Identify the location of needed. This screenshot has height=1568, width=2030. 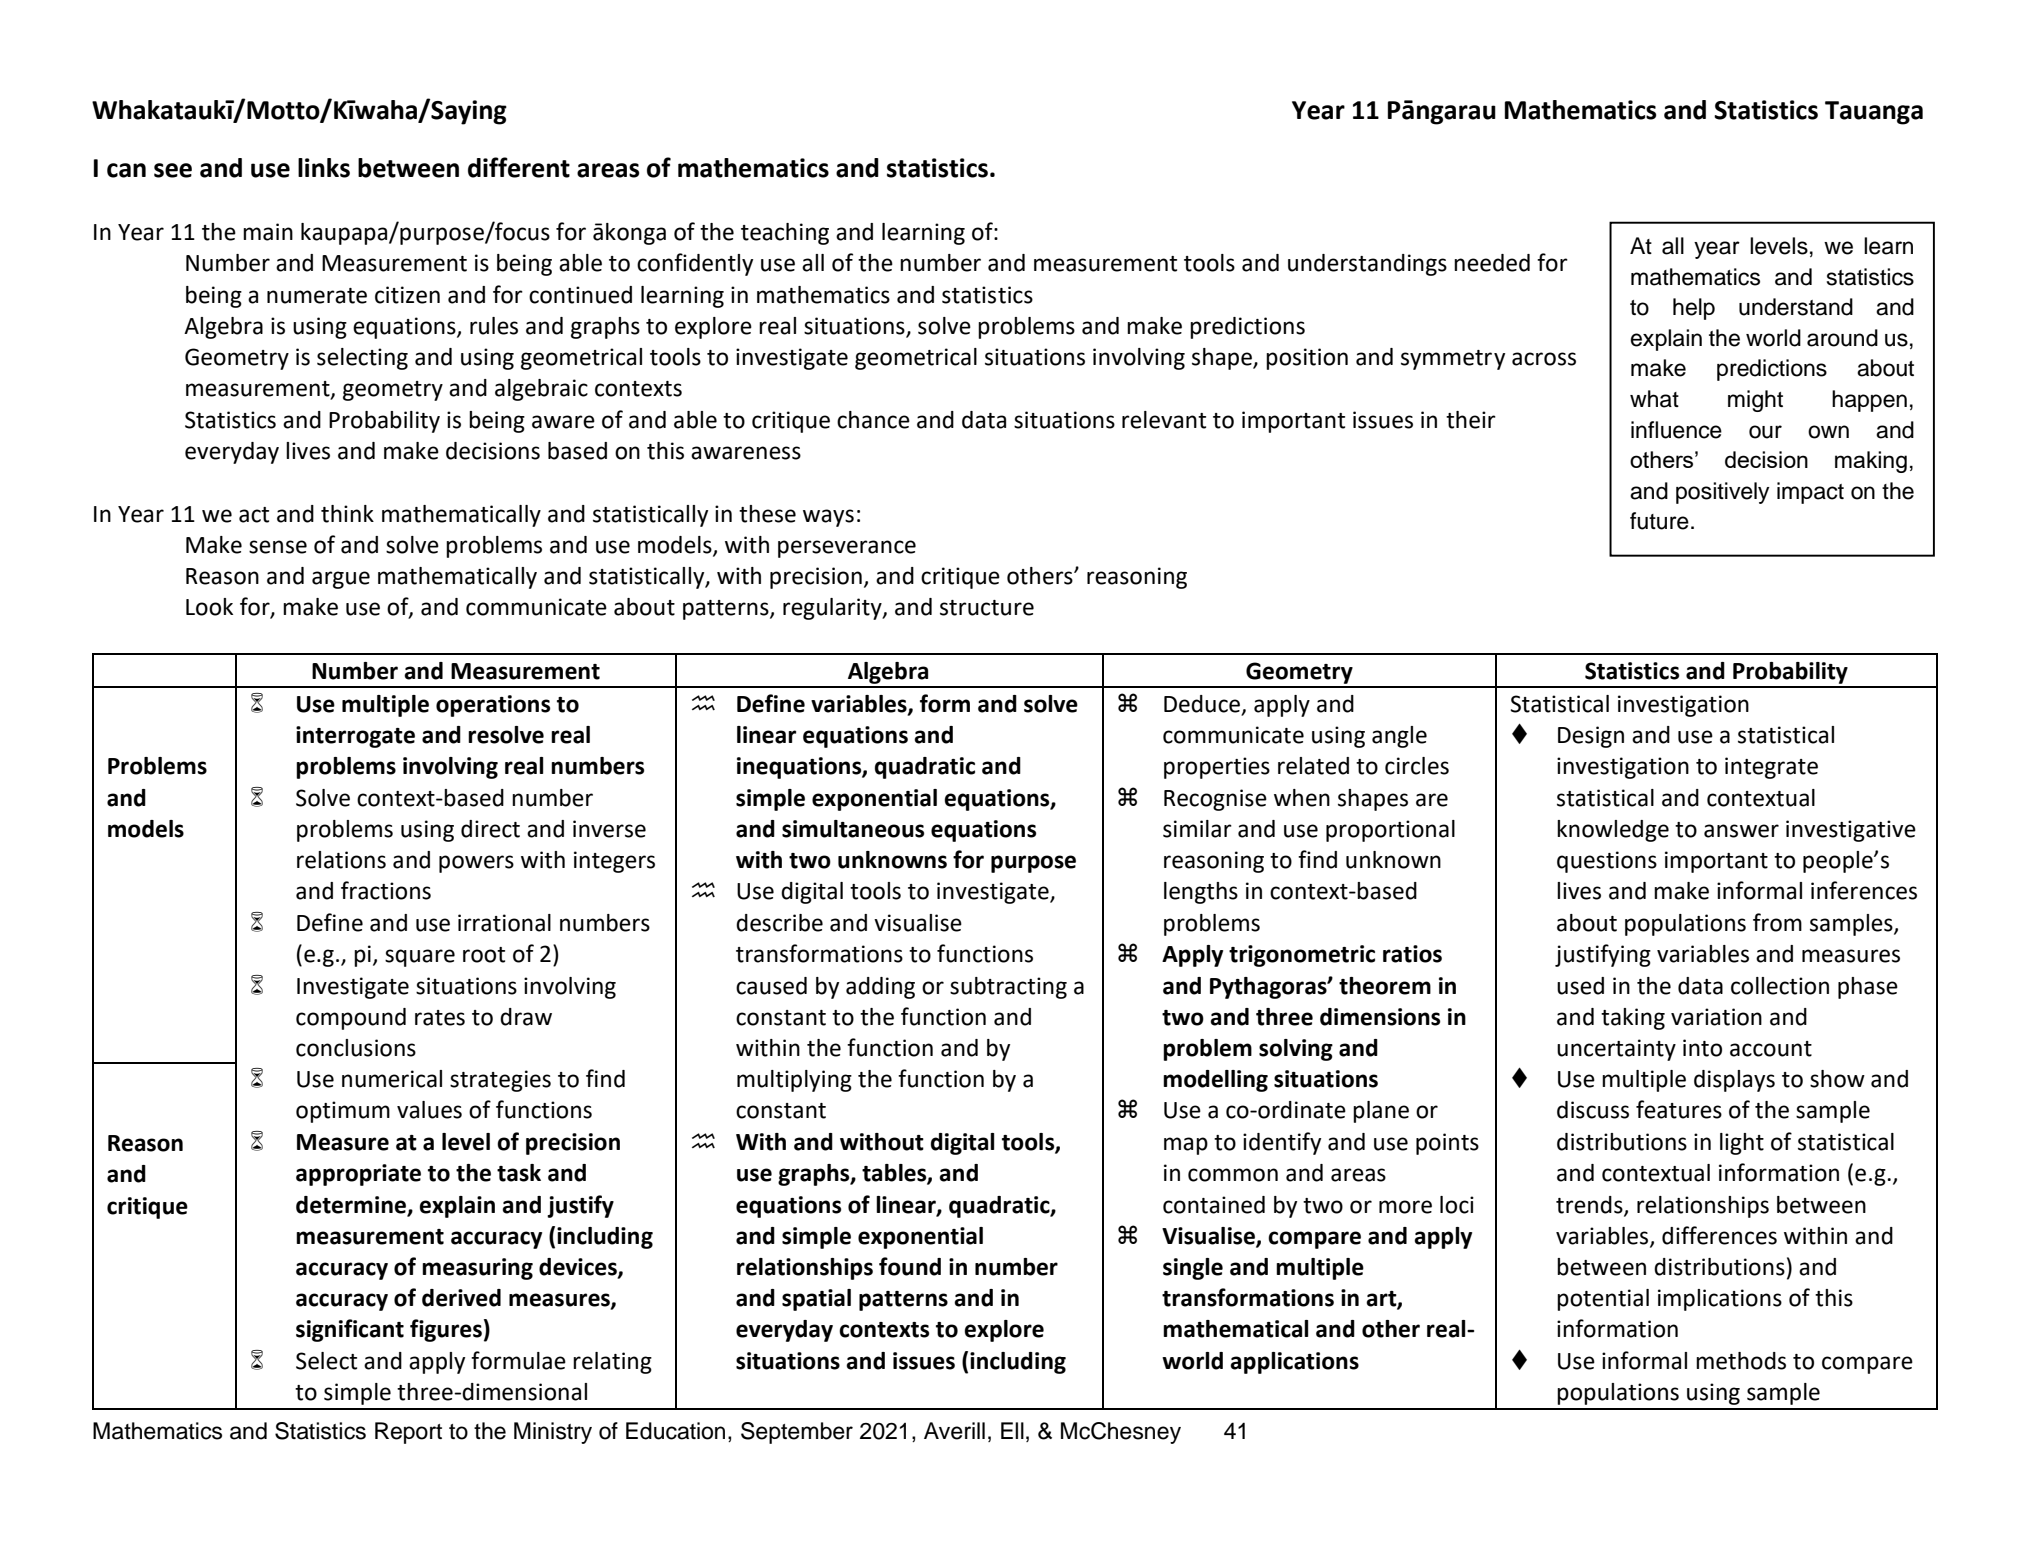
(1492, 263).
